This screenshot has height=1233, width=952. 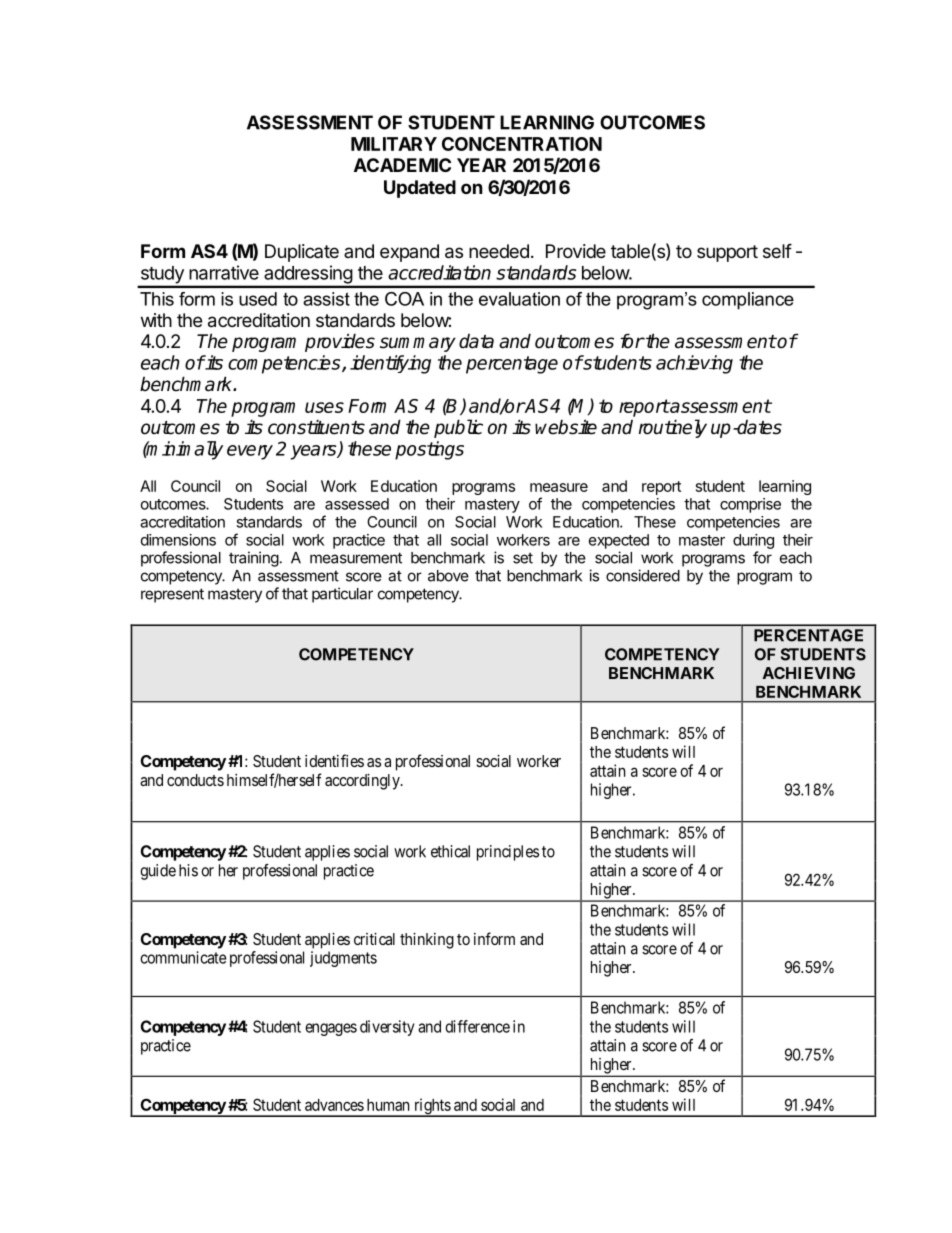 What do you see at coordinates (448, 576) in the screenshot?
I see `above` at bounding box center [448, 576].
